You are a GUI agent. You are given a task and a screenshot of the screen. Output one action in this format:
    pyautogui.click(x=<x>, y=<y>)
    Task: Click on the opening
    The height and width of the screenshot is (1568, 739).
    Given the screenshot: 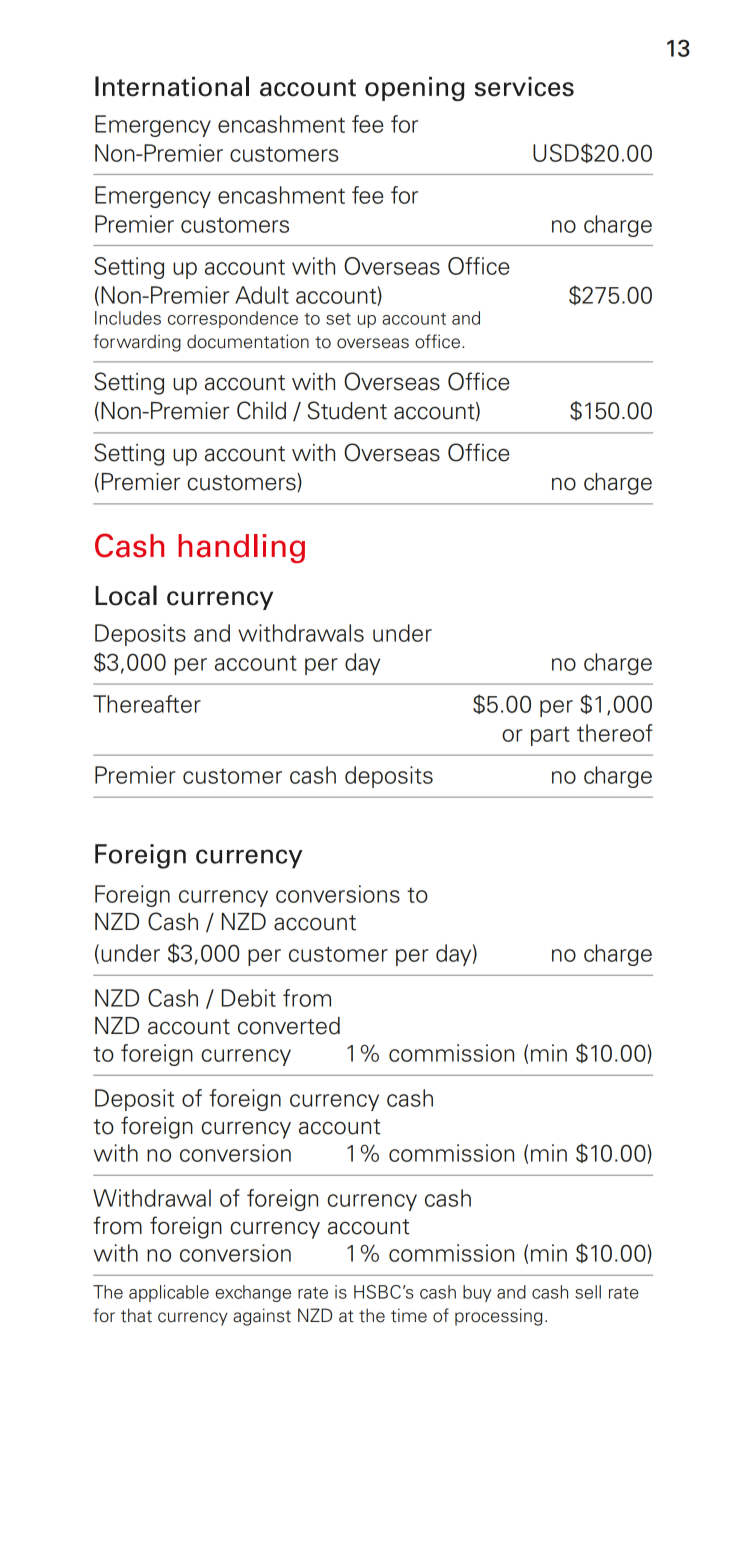 What is the action you would take?
    pyautogui.click(x=415, y=89)
